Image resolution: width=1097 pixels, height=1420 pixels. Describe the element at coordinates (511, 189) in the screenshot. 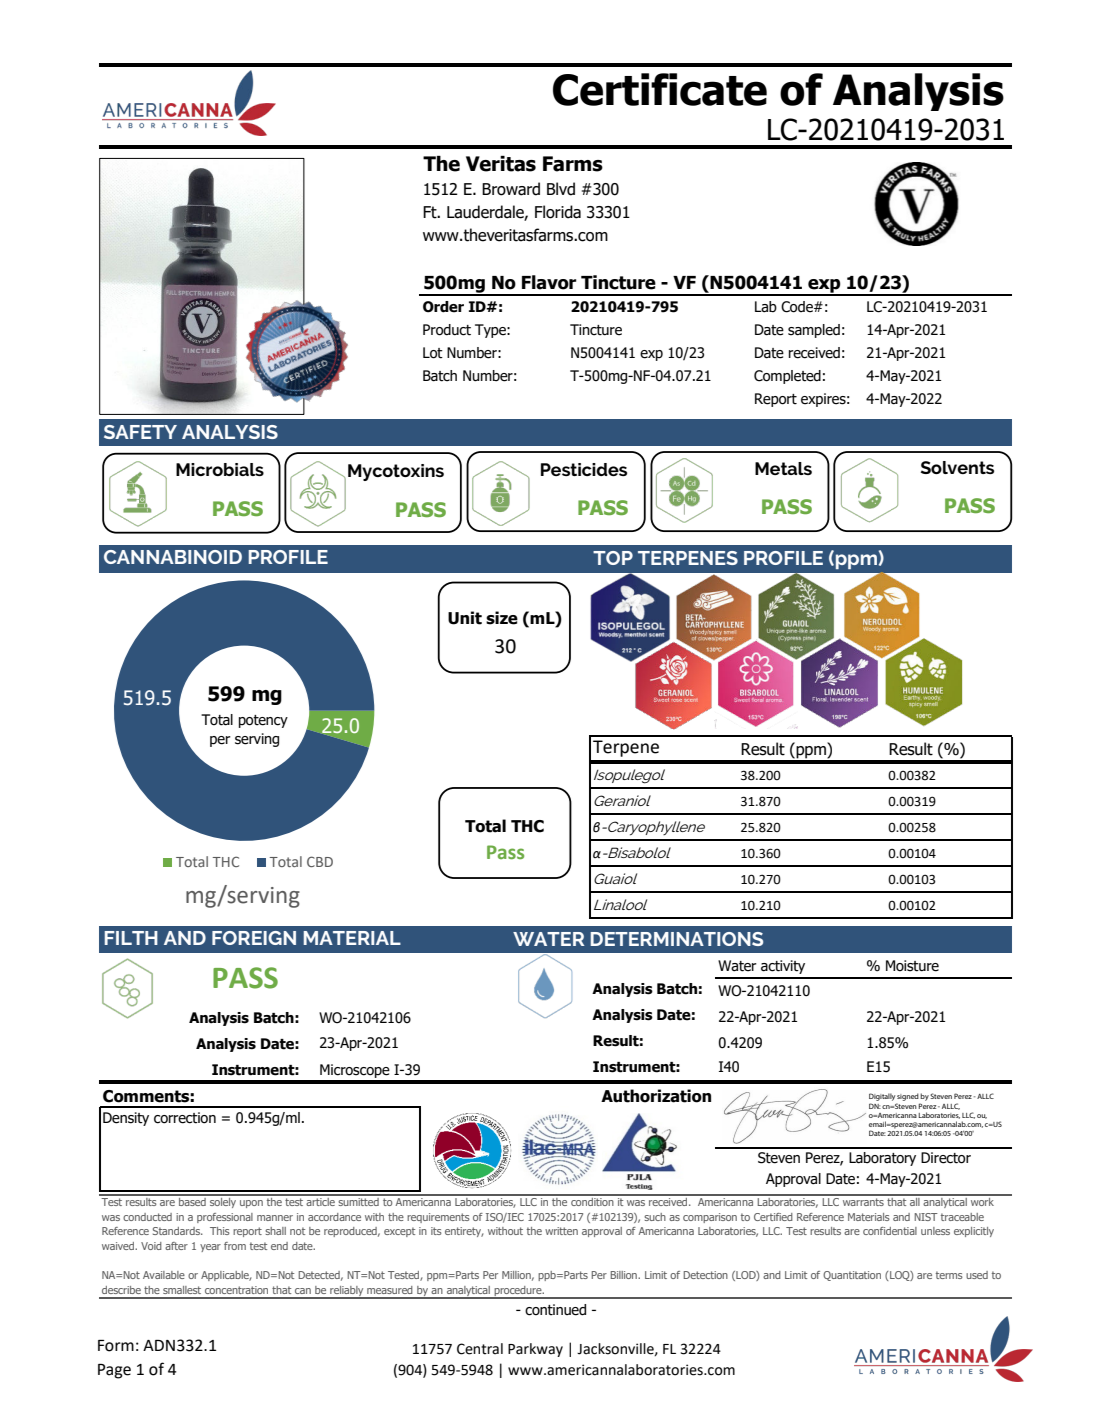

I see `Broward` at that location.
